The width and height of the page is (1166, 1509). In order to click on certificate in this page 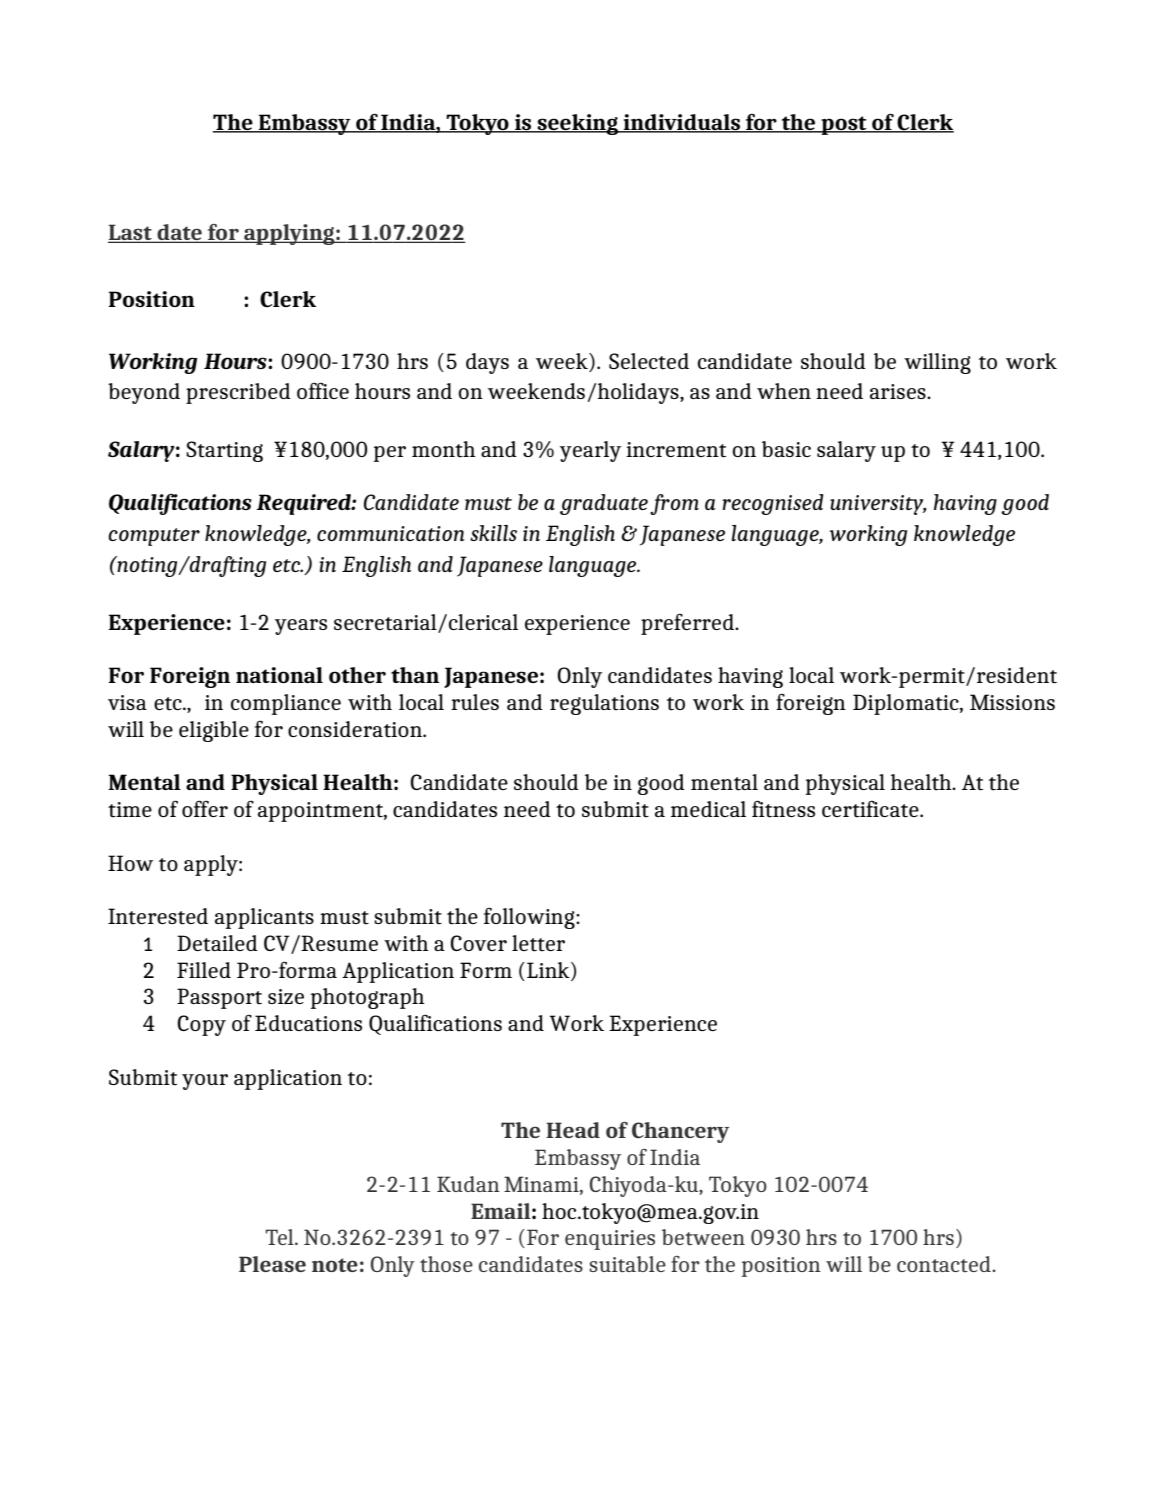, I will do `click(871, 809)`.
